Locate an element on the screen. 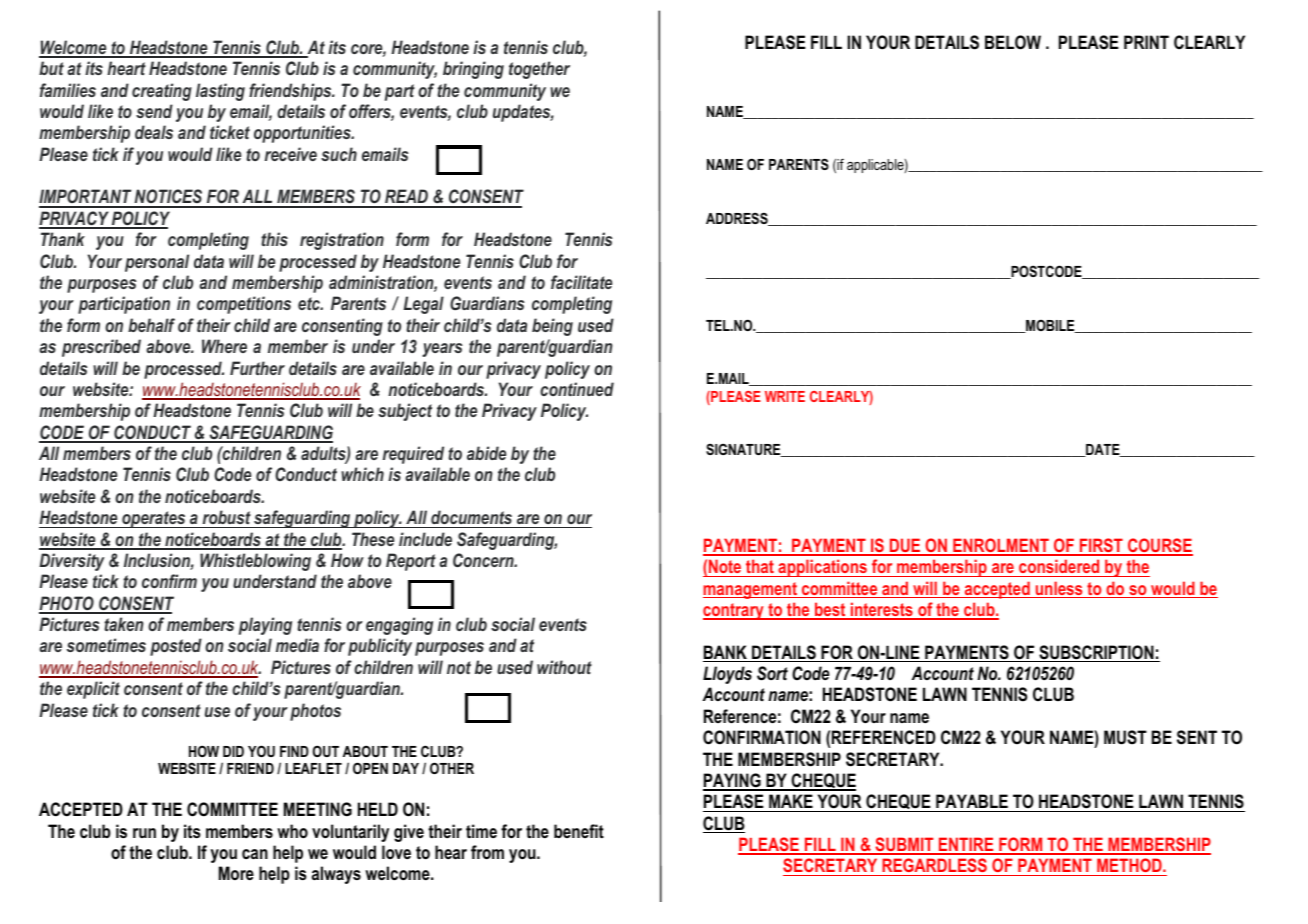  robust is located at coordinates (227, 517).
